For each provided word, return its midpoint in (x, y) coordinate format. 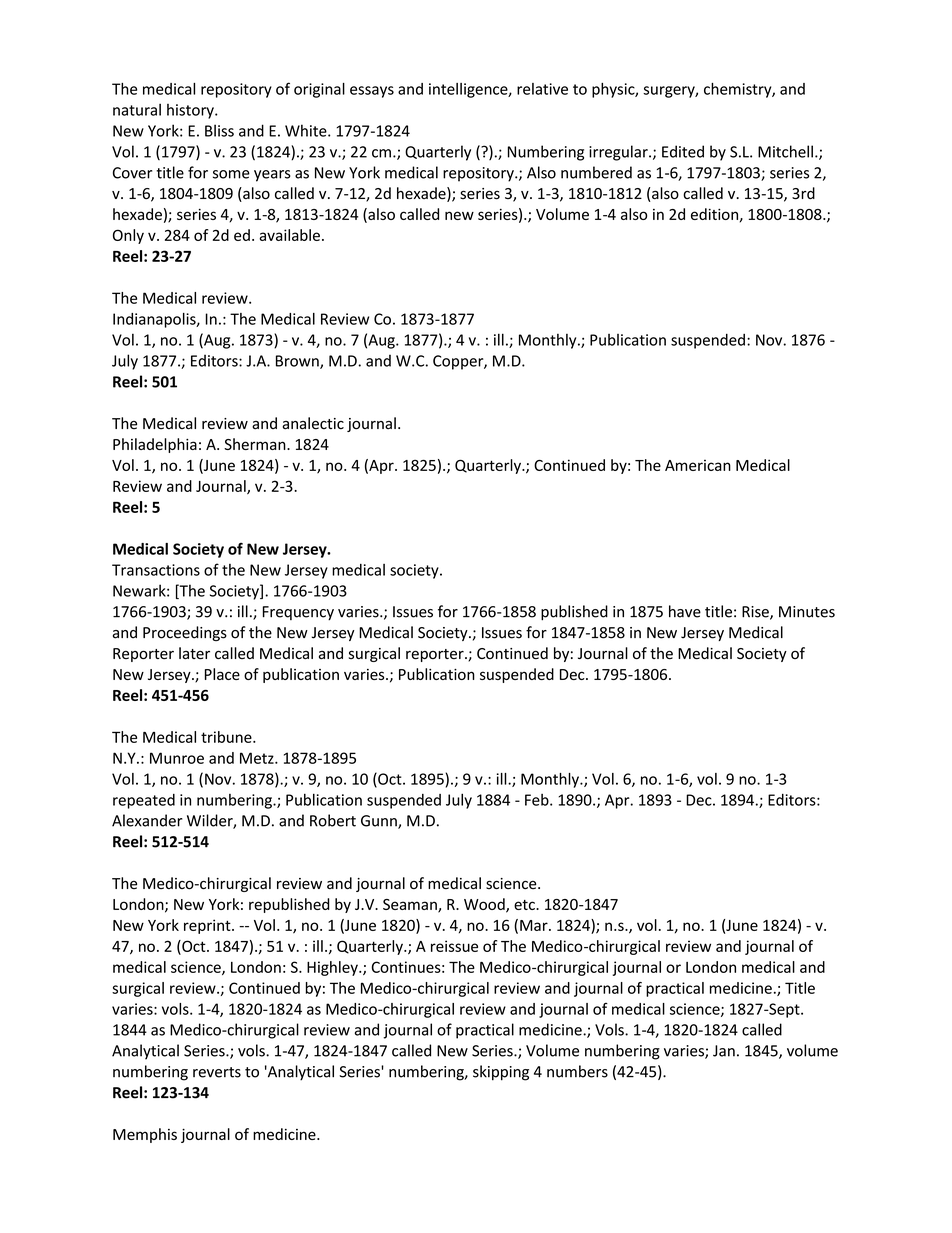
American (698, 465)
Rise (756, 613)
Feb (538, 800)
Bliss (219, 130)
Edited (683, 151)
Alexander (147, 820)
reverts (217, 1072)
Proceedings (185, 633)
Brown (298, 362)
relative (542, 89)
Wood (485, 905)
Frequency (298, 613)
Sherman (256, 444)
